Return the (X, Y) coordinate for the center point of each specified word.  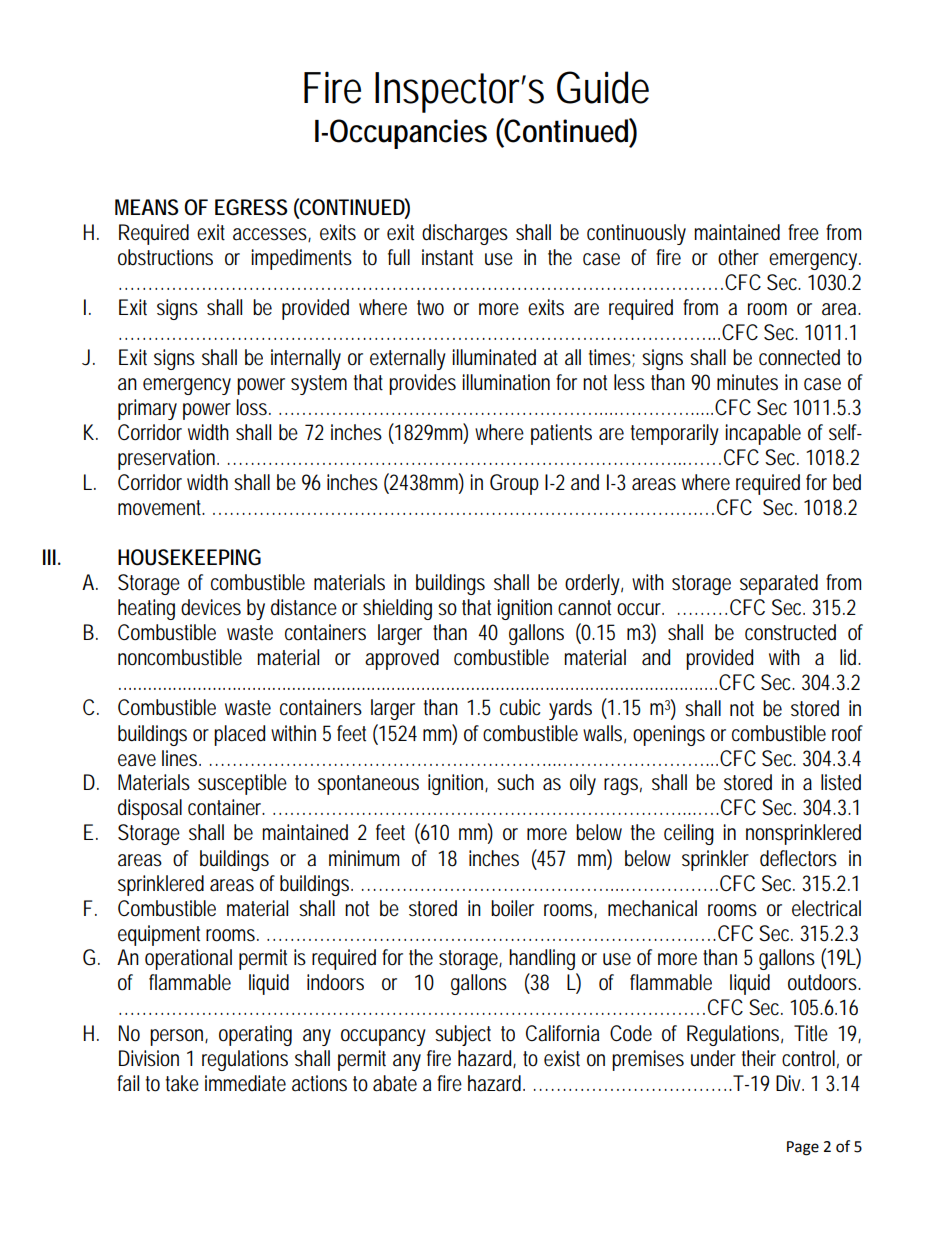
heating (146, 609)
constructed (790, 632)
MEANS (147, 207)
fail (128, 1083)
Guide (603, 87)
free (803, 232)
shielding (397, 609)
